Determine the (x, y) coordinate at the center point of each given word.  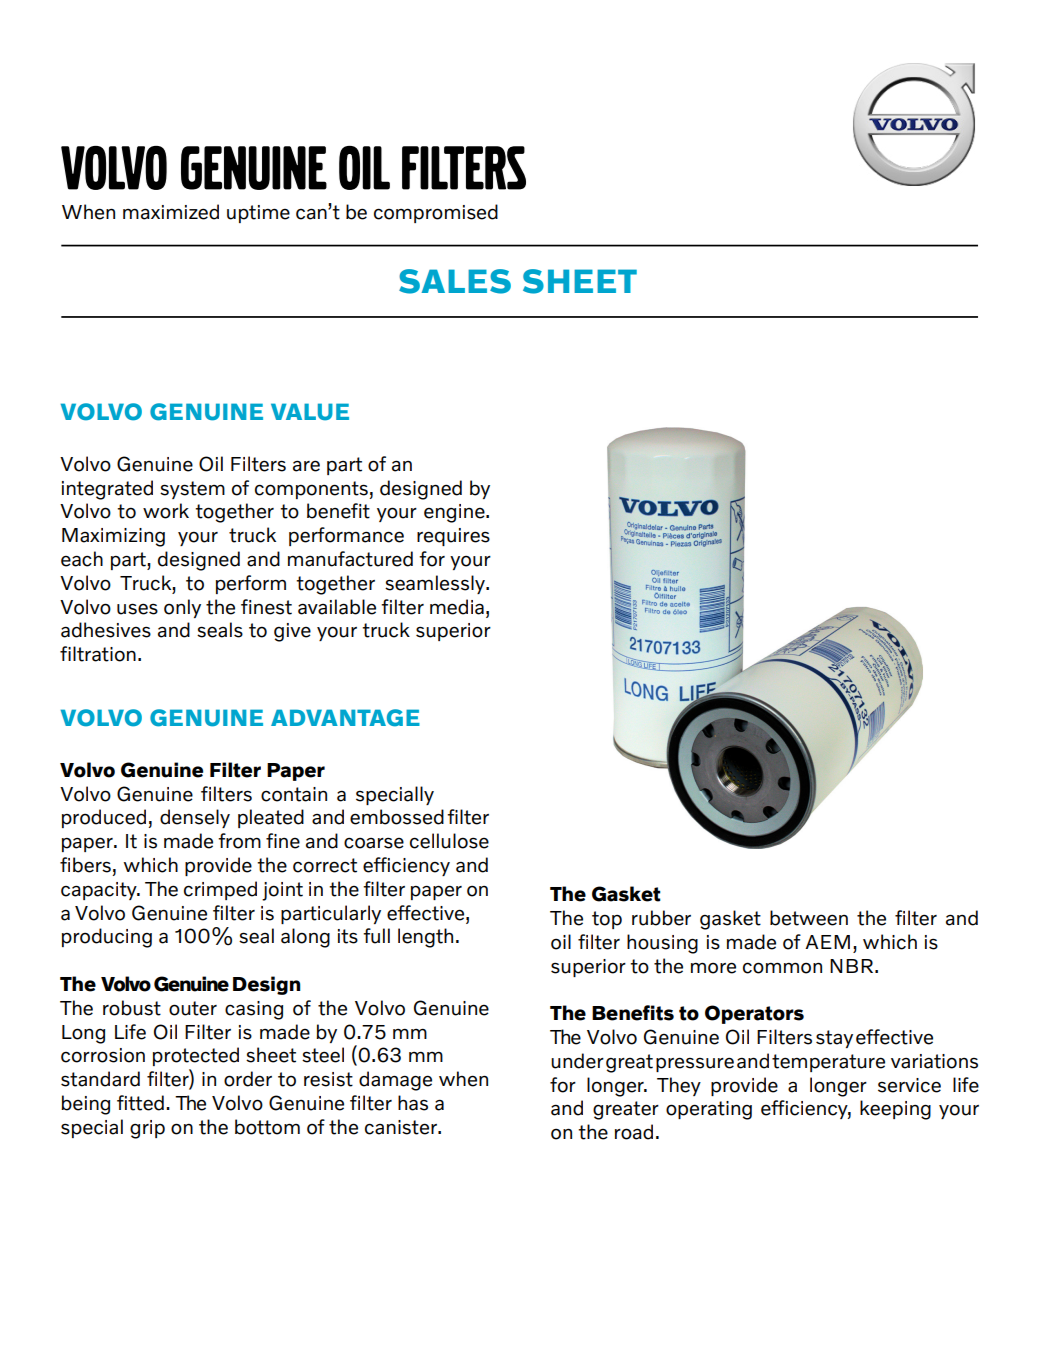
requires (453, 537)
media (457, 607)
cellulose (449, 841)
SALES (455, 281)
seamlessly (436, 584)
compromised (436, 213)
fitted (140, 1103)
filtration (98, 654)
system (192, 490)
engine (455, 513)
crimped (220, 890)
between (809, 918)
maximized (171, 212)
